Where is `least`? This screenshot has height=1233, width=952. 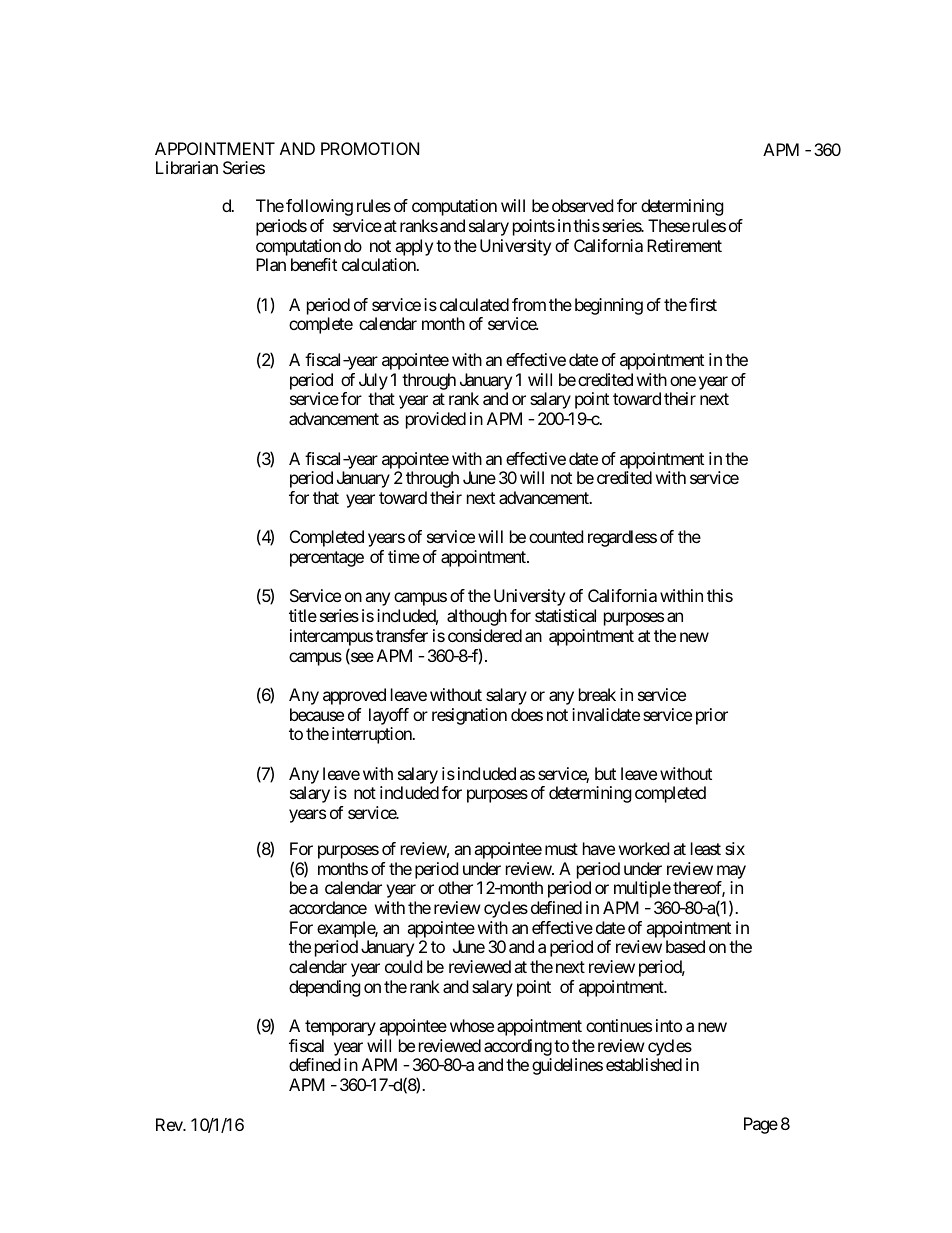
least is located at coordinates (706, 848).
